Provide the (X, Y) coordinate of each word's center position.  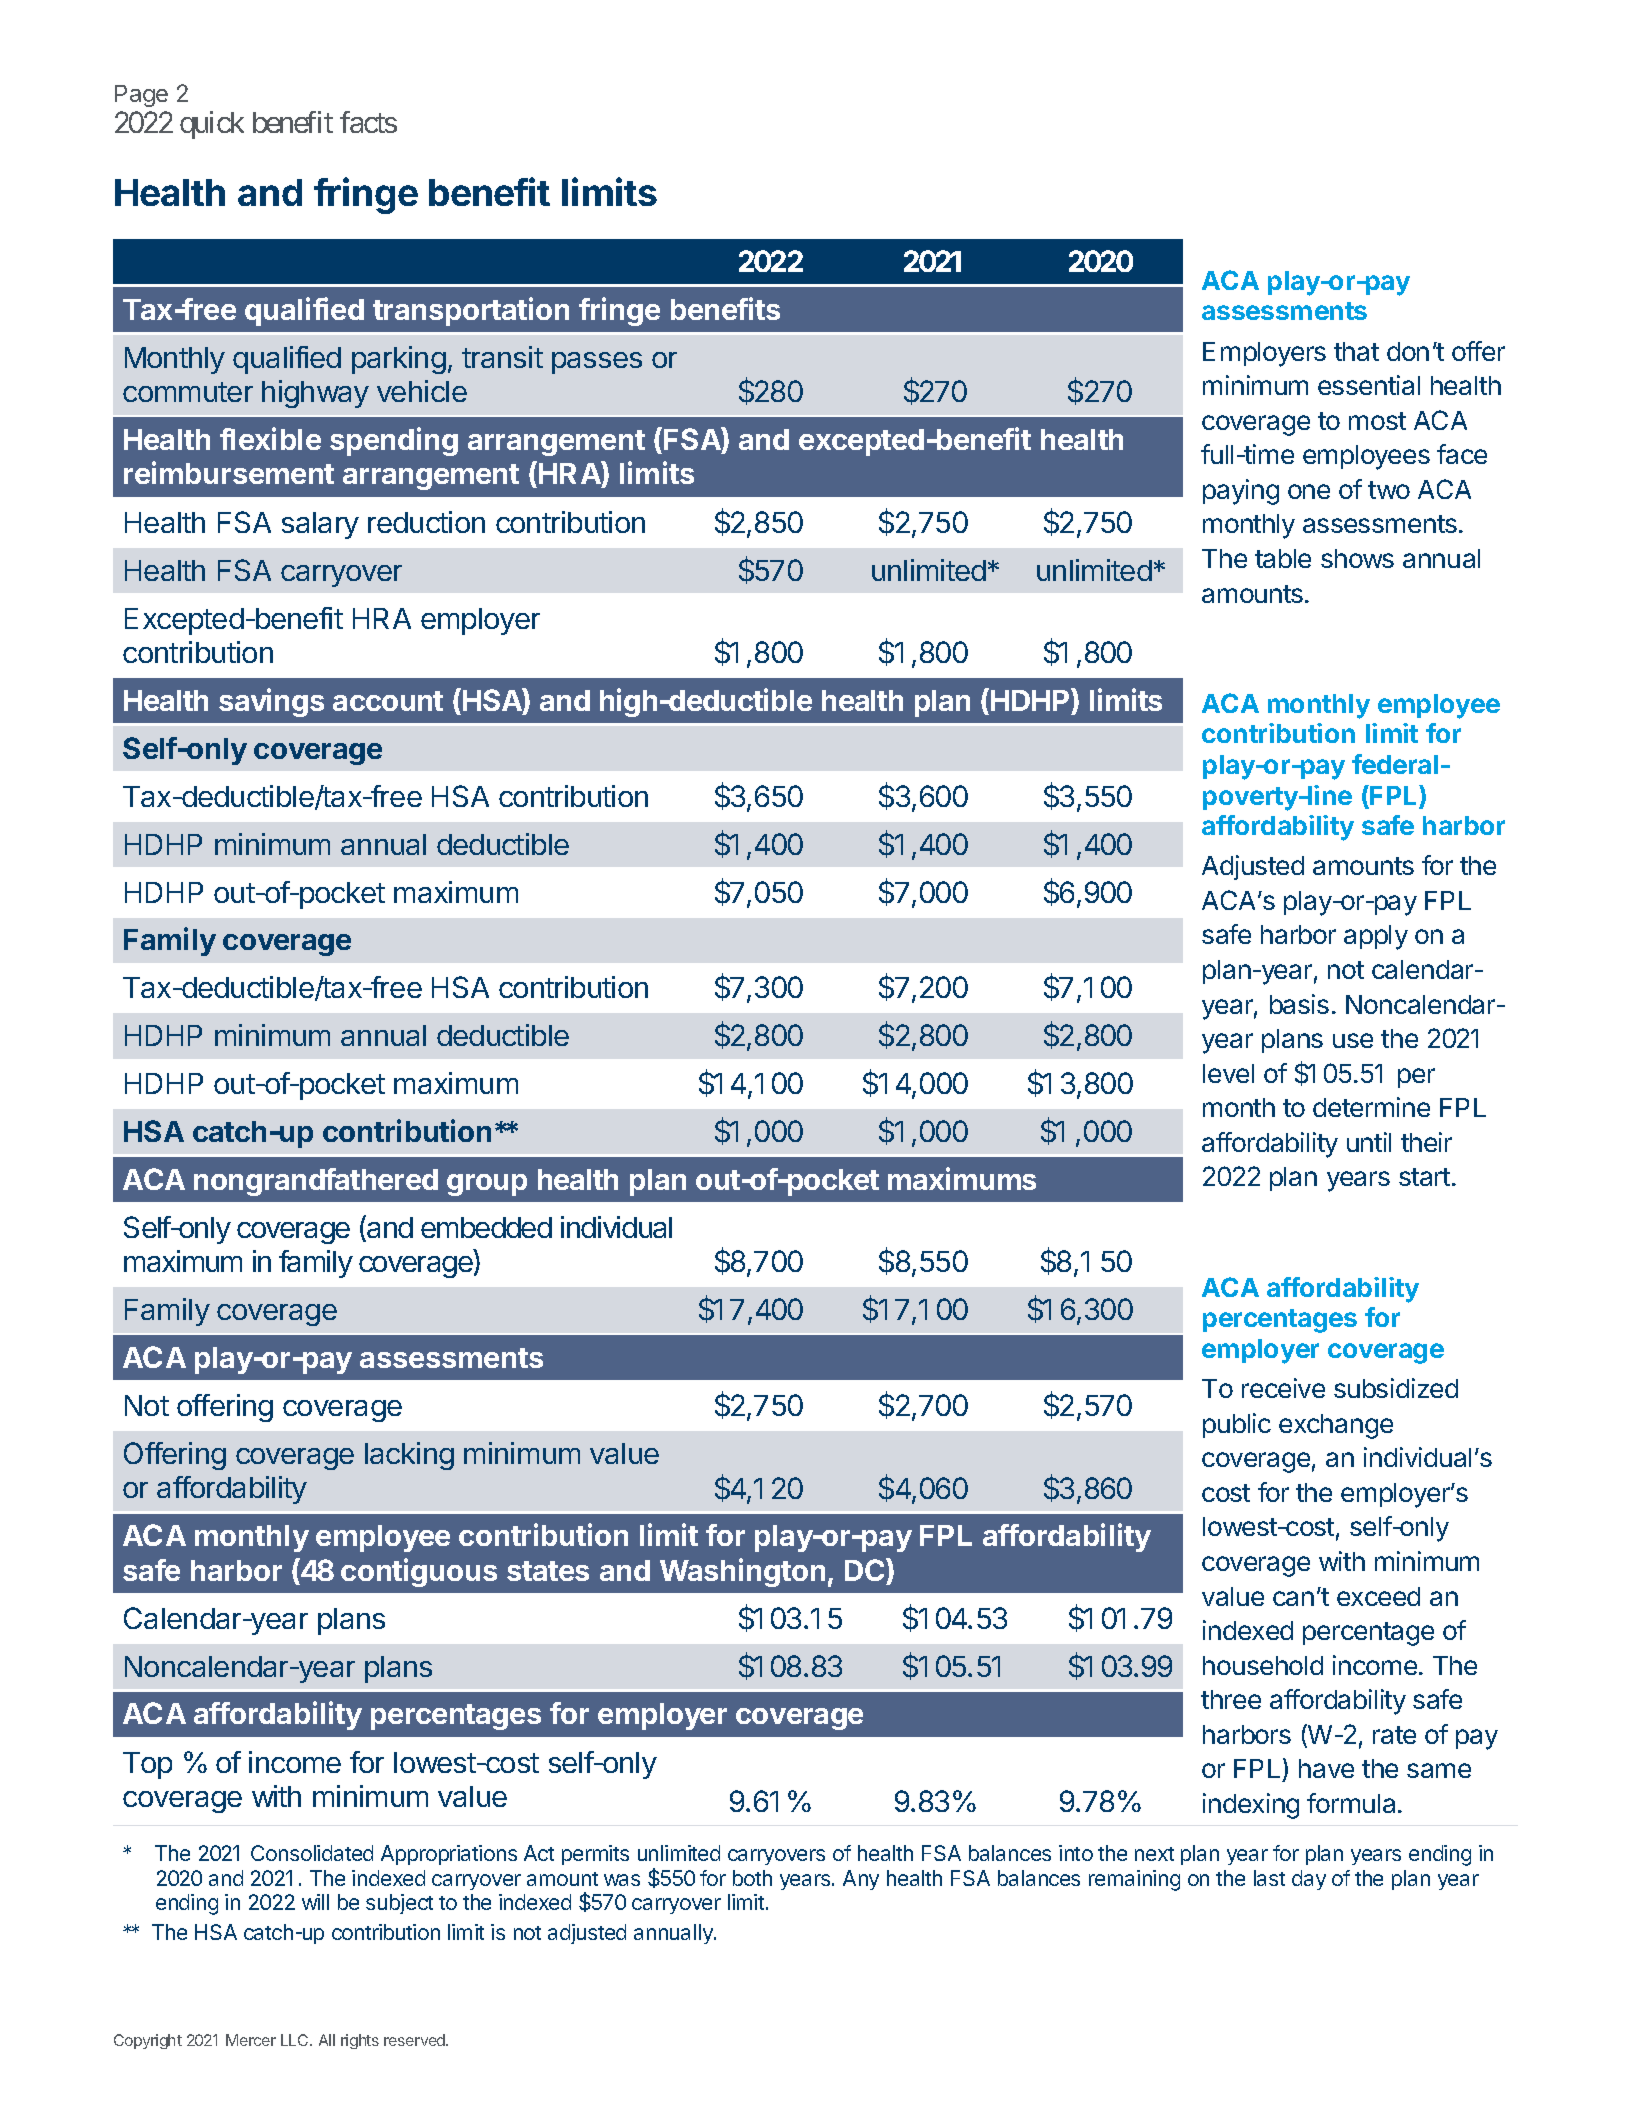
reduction (426, 522)
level (1228, 1073)
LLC (296, 2040)
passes (597, 363)
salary (320, 525)
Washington (742, 1572)
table (1283, 558)
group (487, 1185)
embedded (486, 1227)
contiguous (419, 1572)
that (1356, 351)
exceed (1378, 1596)
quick (212, 125)
